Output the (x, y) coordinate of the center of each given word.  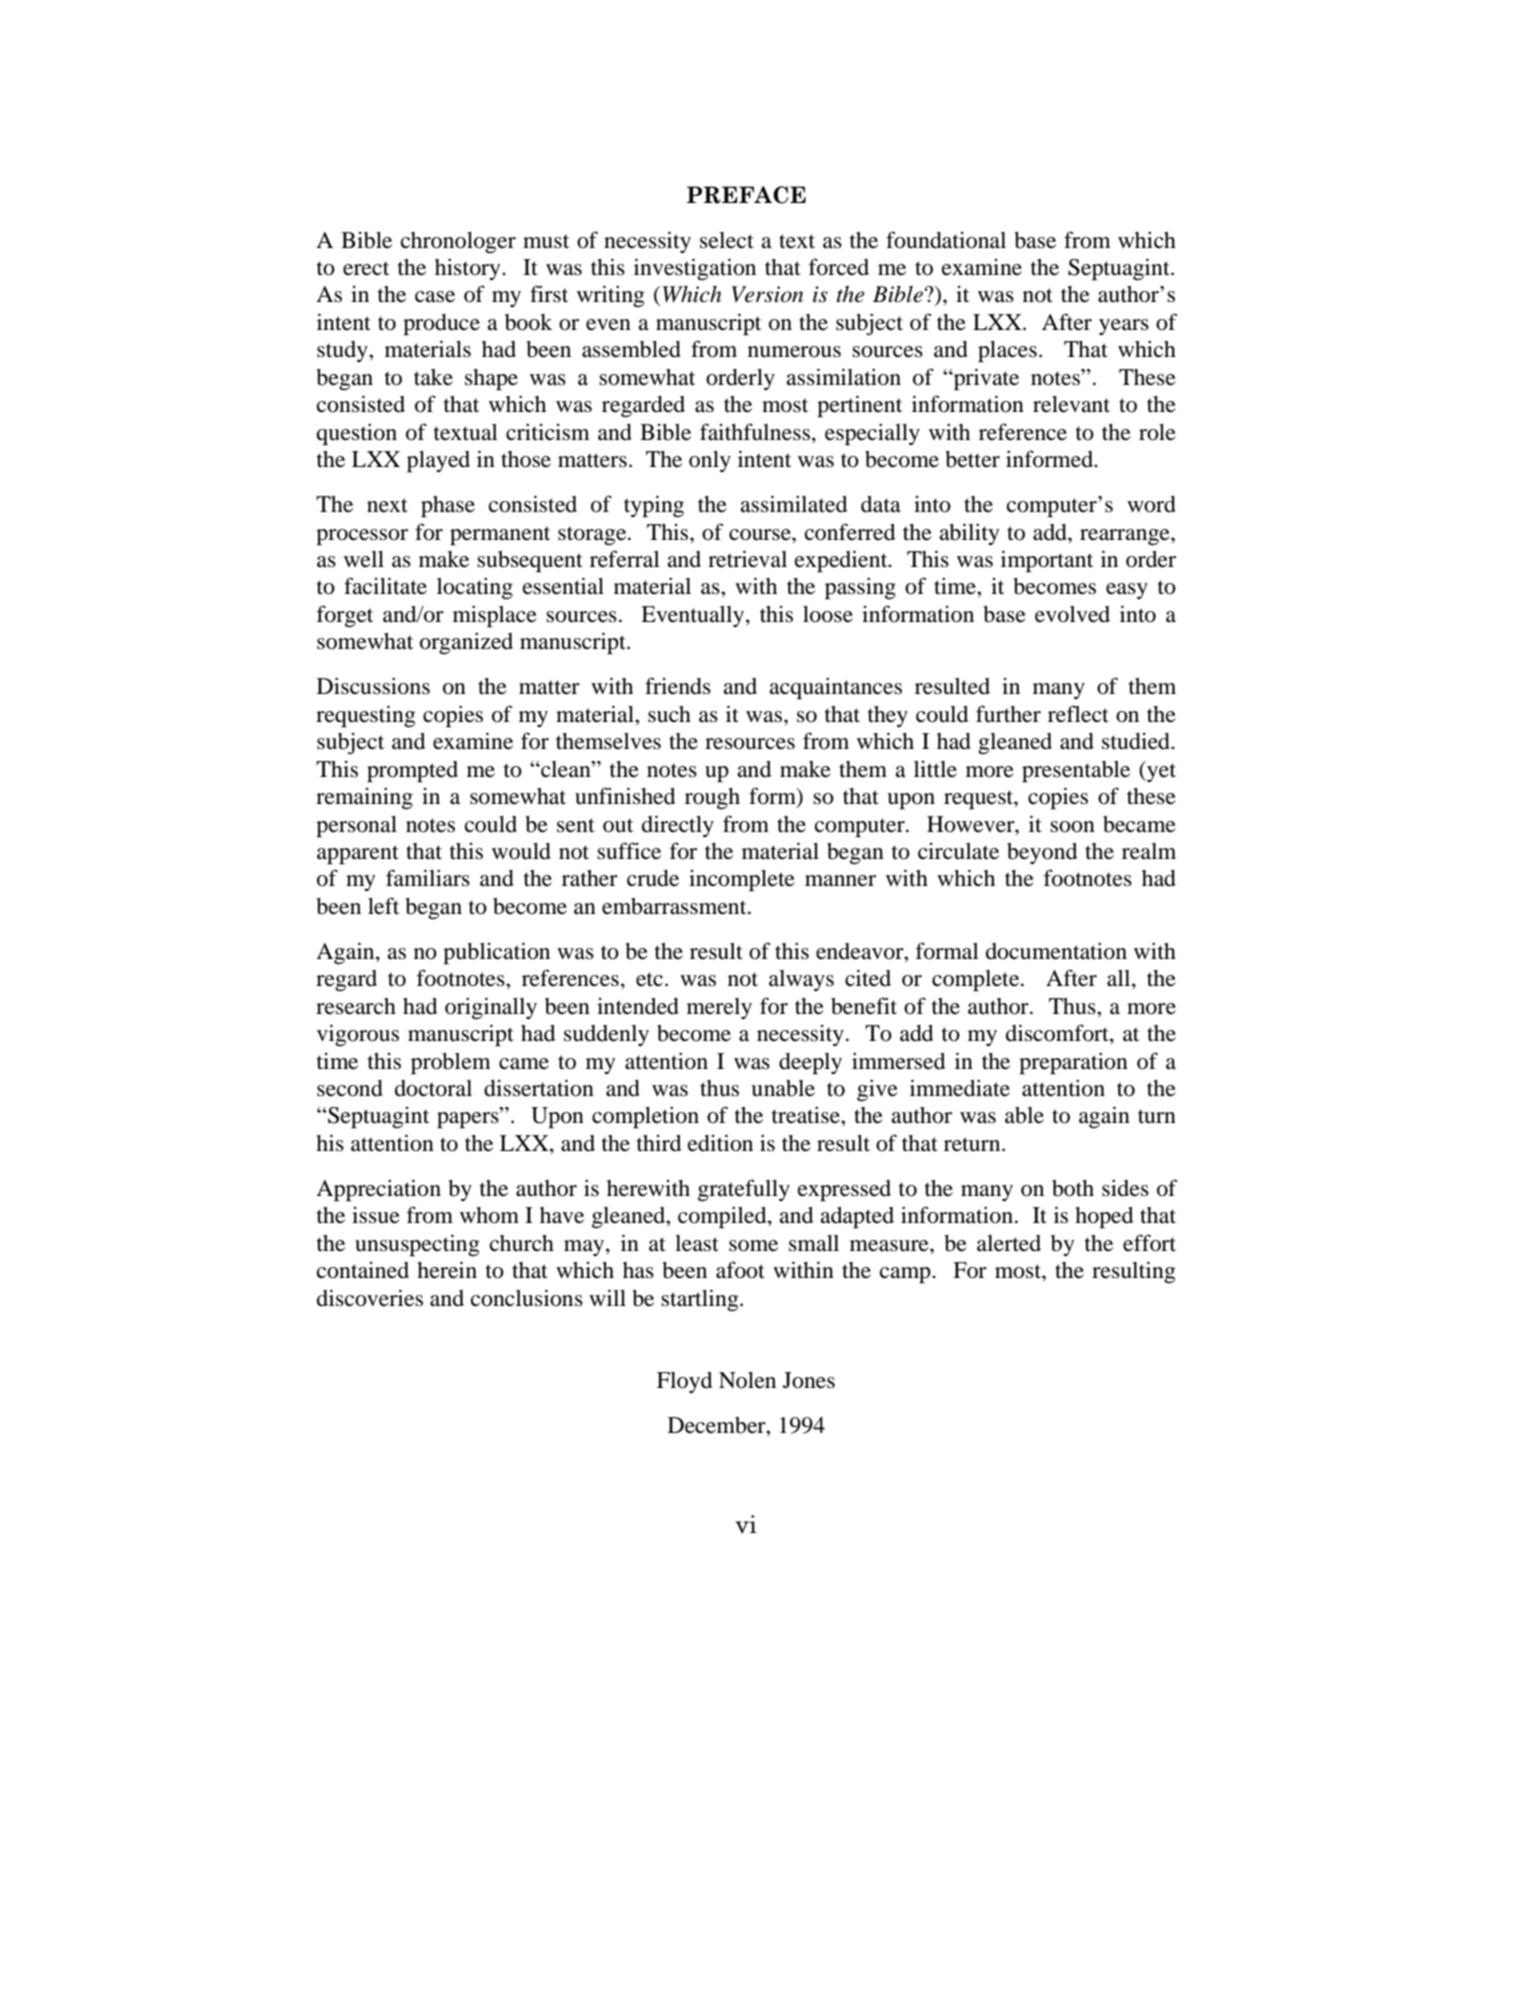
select (727, 240)
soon (1072, 827)
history (469, 269)
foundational (946, 240)
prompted (412, 772)
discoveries (370, 1298)
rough (712, 799)
